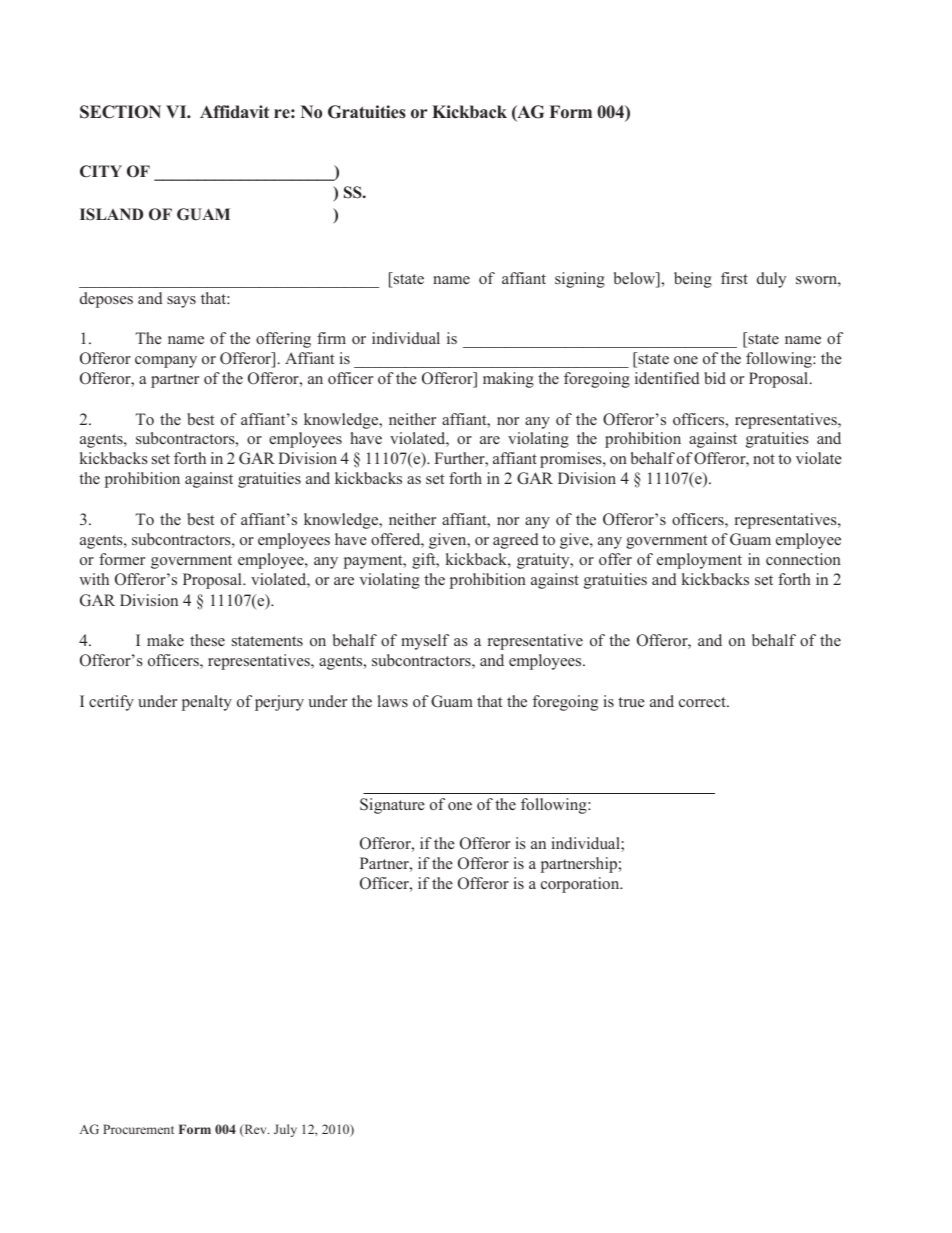 Image resolution: width=952 pixels, height=1233 pixels. I want to click on corporation, so click(581, 885).
